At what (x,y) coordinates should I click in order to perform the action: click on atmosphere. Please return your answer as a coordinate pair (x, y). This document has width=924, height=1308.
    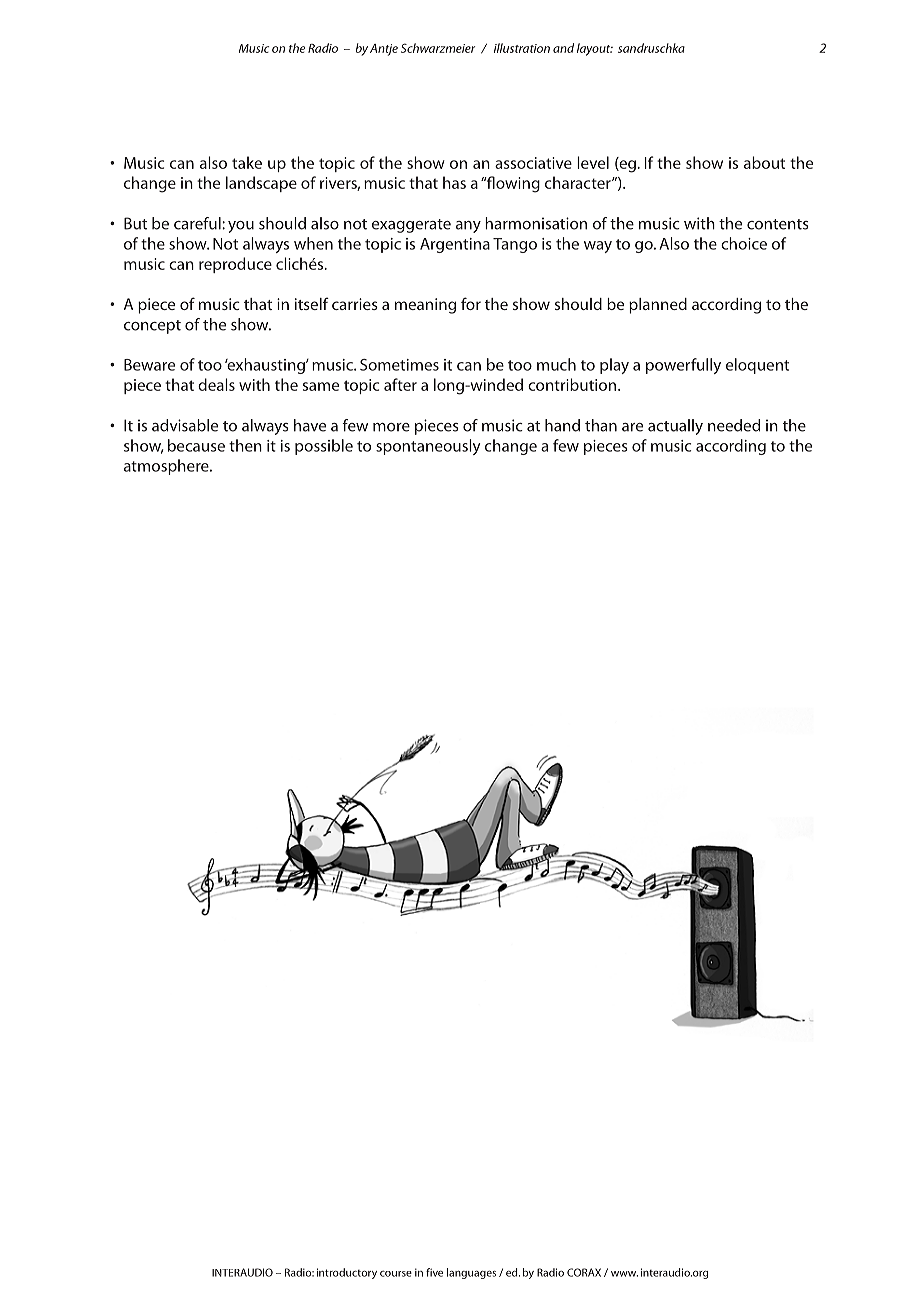
    Looking at the image, I should click on (167, 467).
